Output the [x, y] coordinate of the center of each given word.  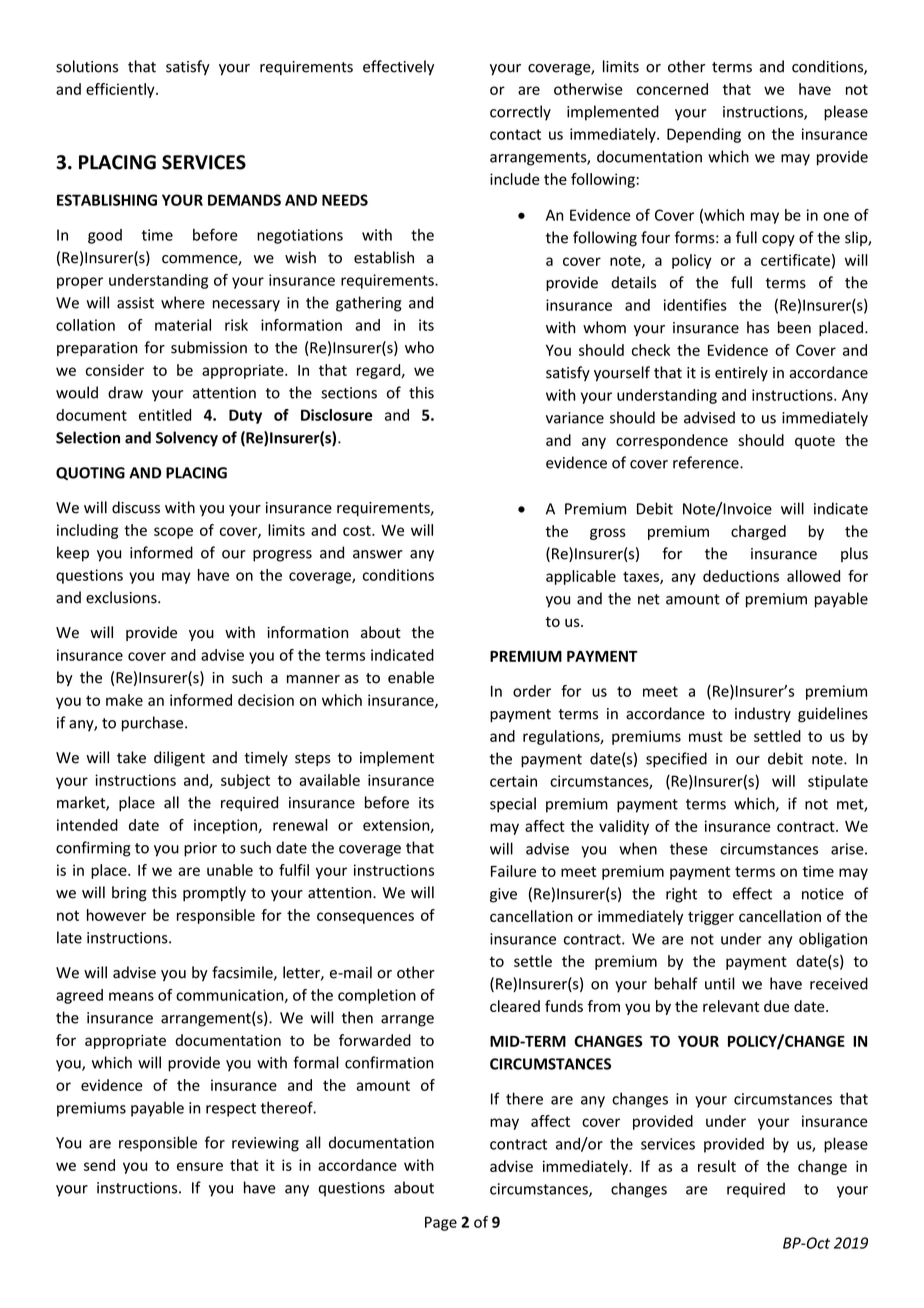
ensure [200, 1166]
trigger [711, 917]
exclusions [122, 597]
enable [411, 677]
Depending [704, 135]
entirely [741, 373]
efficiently [121, 90]
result [717, 1166]
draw [125, 392]
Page [441, 1223]
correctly [520, 113]
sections [349, 393]
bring [129, 894]
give [503, 895]
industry [763, 714]
